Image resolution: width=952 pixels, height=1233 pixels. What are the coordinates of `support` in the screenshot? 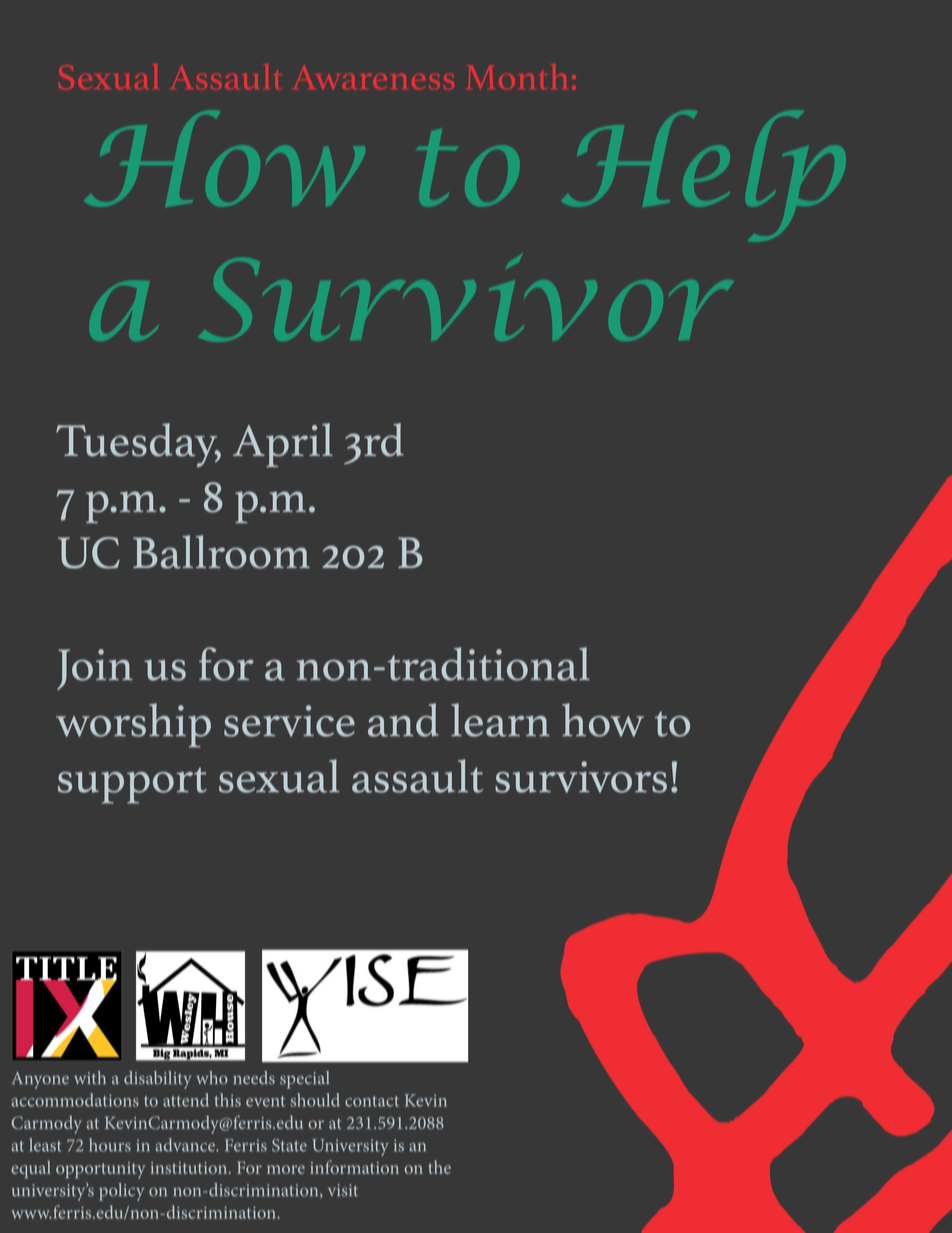 It's located at (132, 785).
